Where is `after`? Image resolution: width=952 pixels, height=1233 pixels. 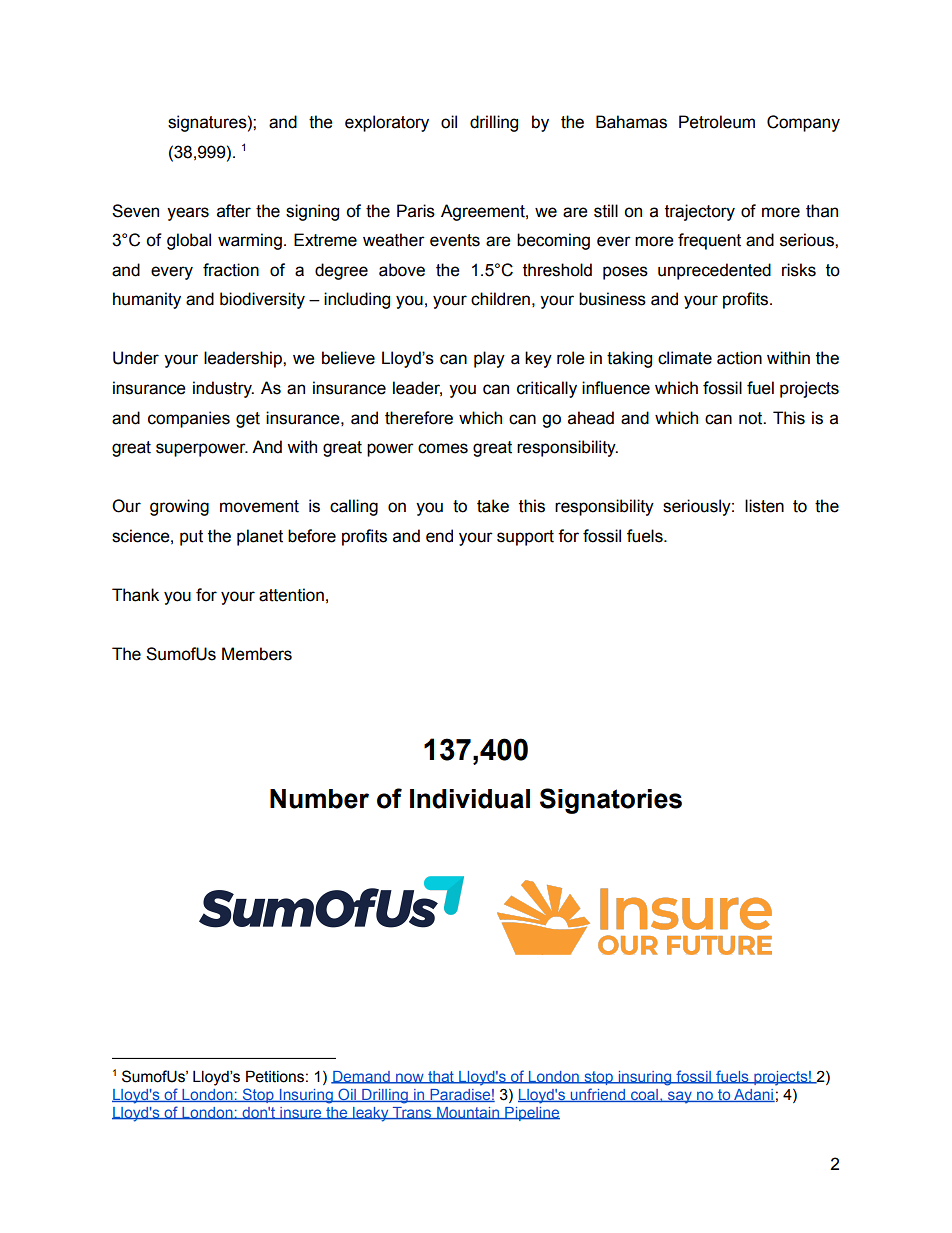 after is located at coordinates (234, 211).
